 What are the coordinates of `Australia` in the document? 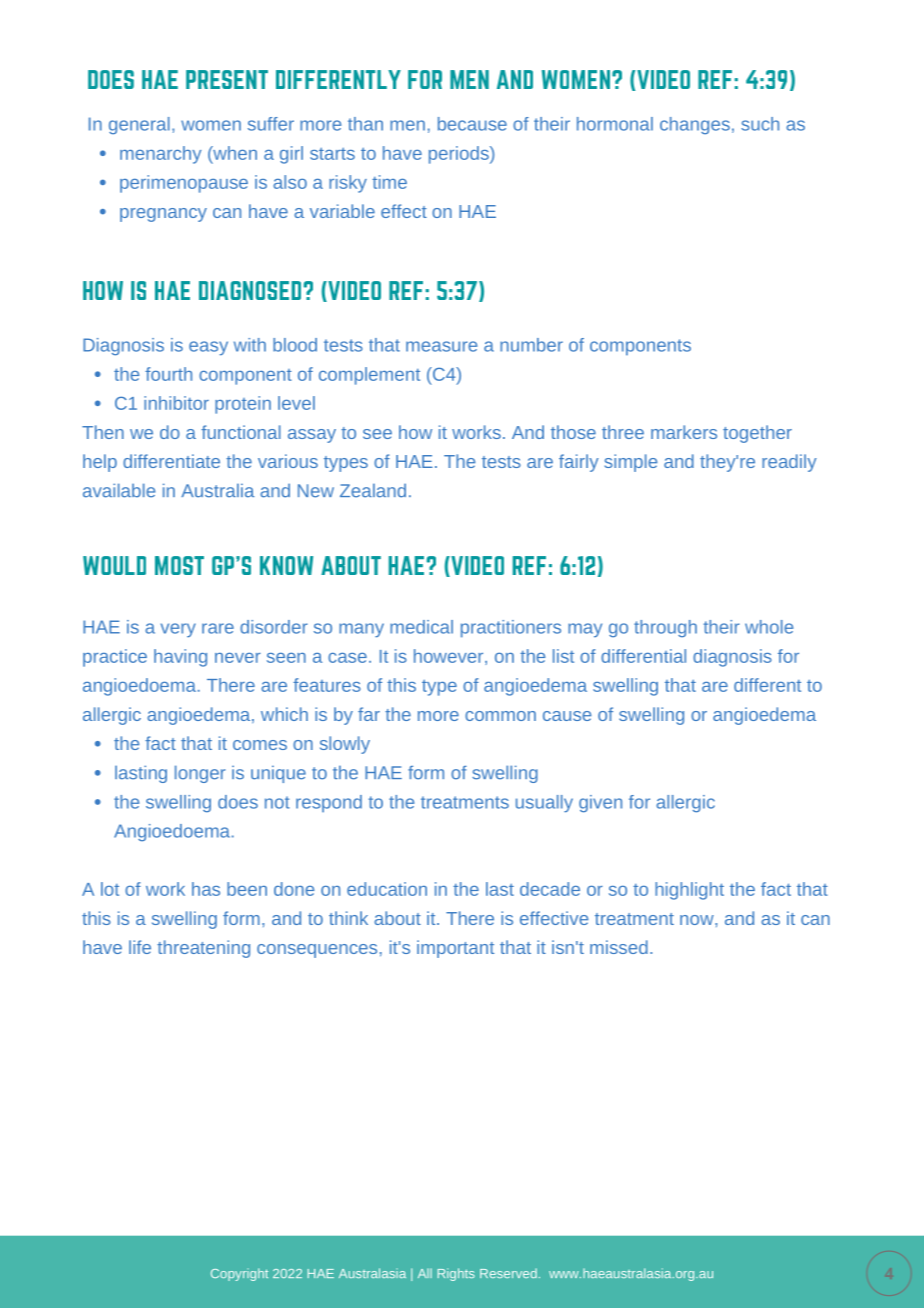 It's located at (218, 490).
